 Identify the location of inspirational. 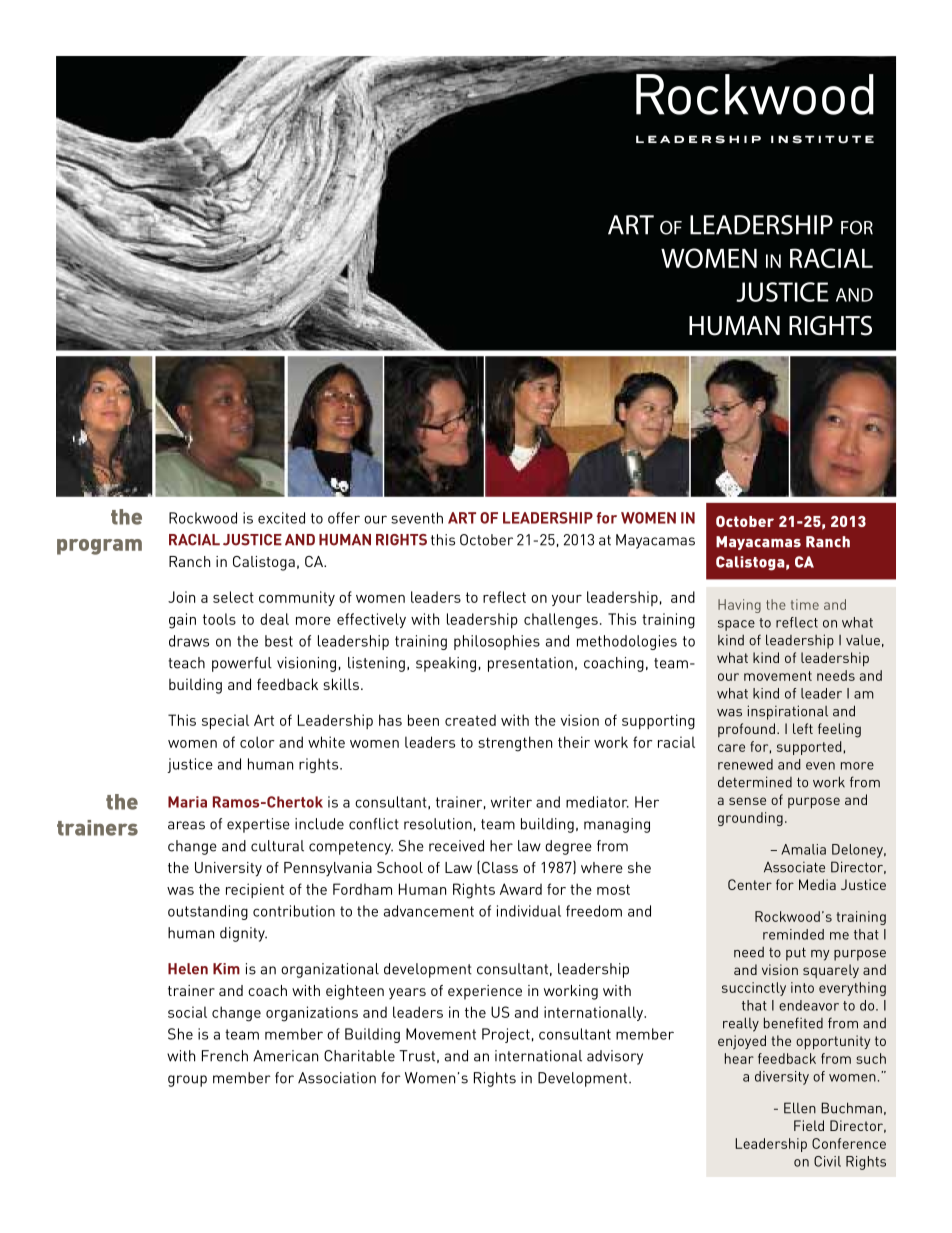
(788, 712).
